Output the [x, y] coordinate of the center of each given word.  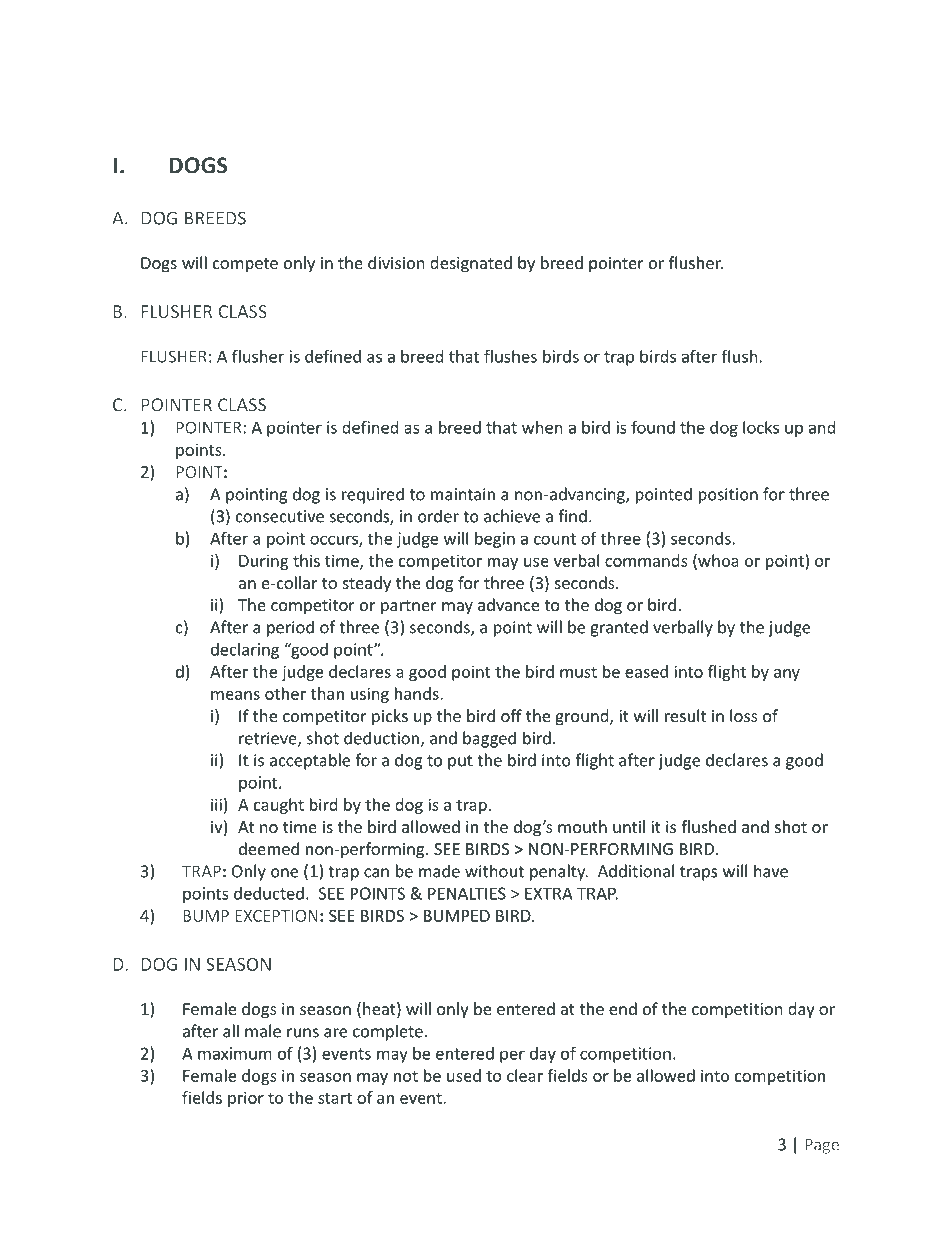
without [494, 871]
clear [525, 1075]
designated [471, 264]
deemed [269, 848]
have [771, 871]
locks [761, 427]
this [306, 560]
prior [246, 1099]
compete [245, 265]
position [728, 496]
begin [495, 540]
